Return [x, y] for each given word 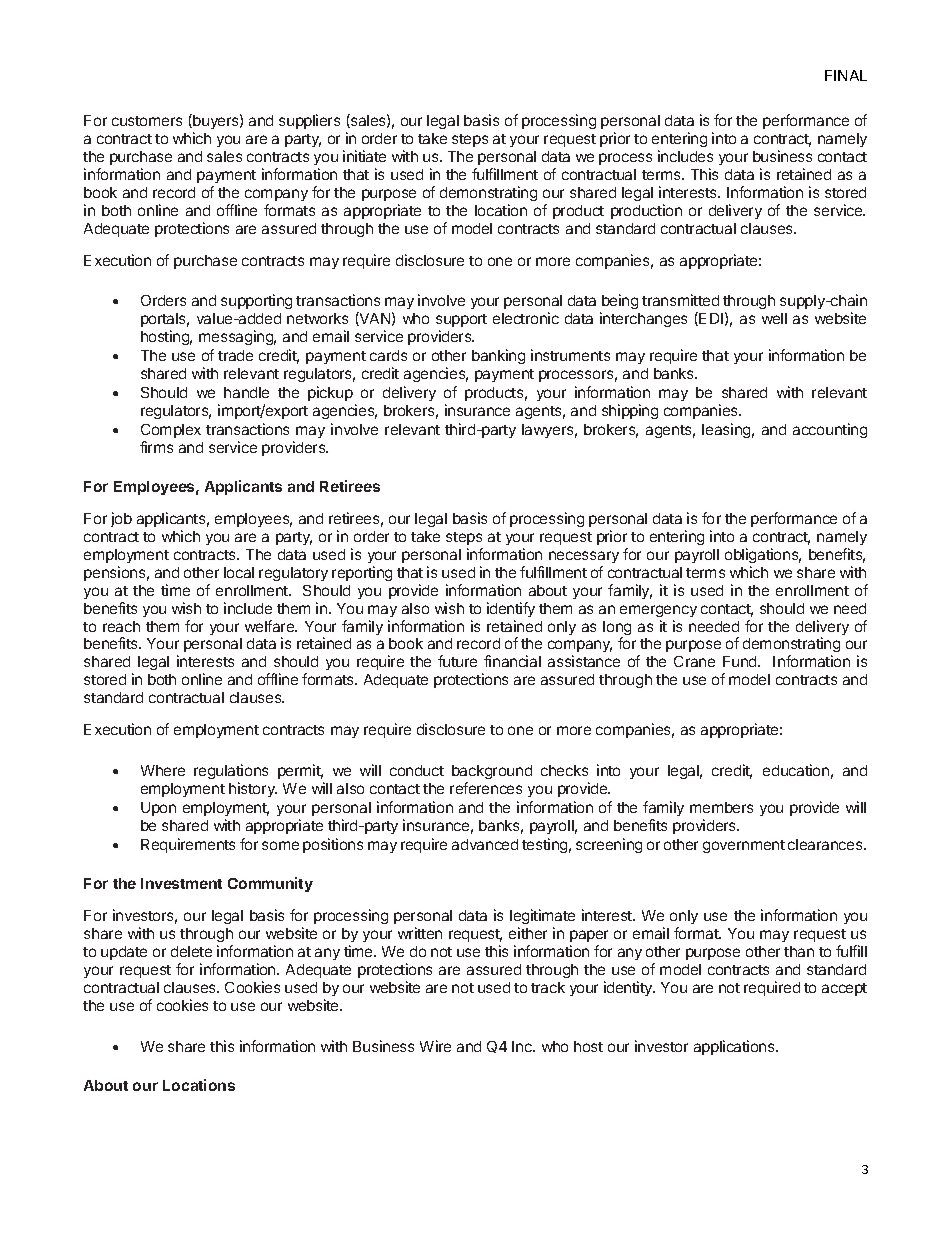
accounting [830, 430]
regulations [231, 771]
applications [735, 1047]
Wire [435, 1046]
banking [498, 356]
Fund [741, 661]
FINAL [846, 75]
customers [147, 121]
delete [191, 951]
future [457, 661]
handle [246, 392]
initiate [364, 156]
